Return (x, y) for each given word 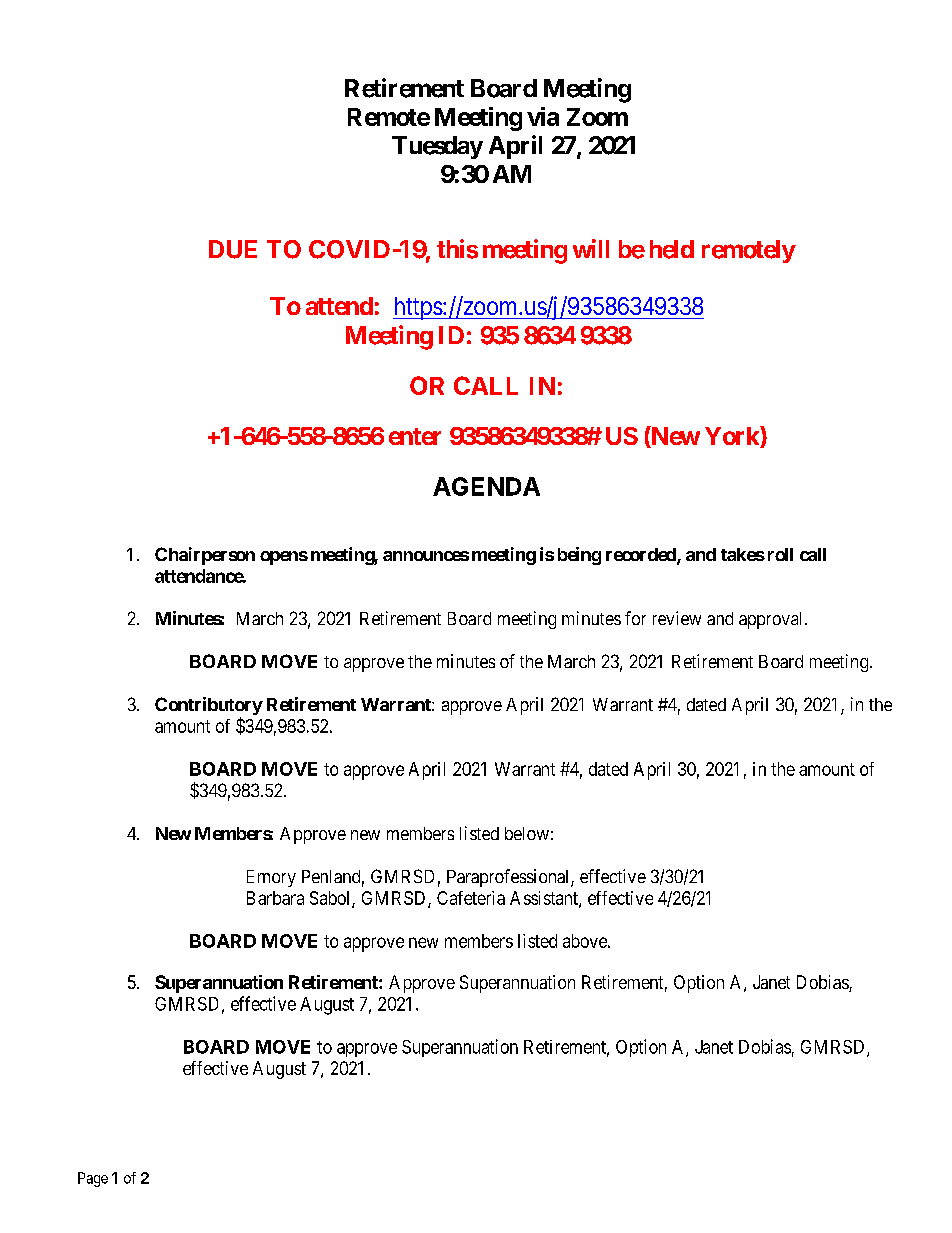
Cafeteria (471, 898)
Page (93, 1179)
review (677, 618)
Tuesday (437, 147)
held (672, 249)
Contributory (209, 707)
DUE (233, 249)
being (579, 556)
